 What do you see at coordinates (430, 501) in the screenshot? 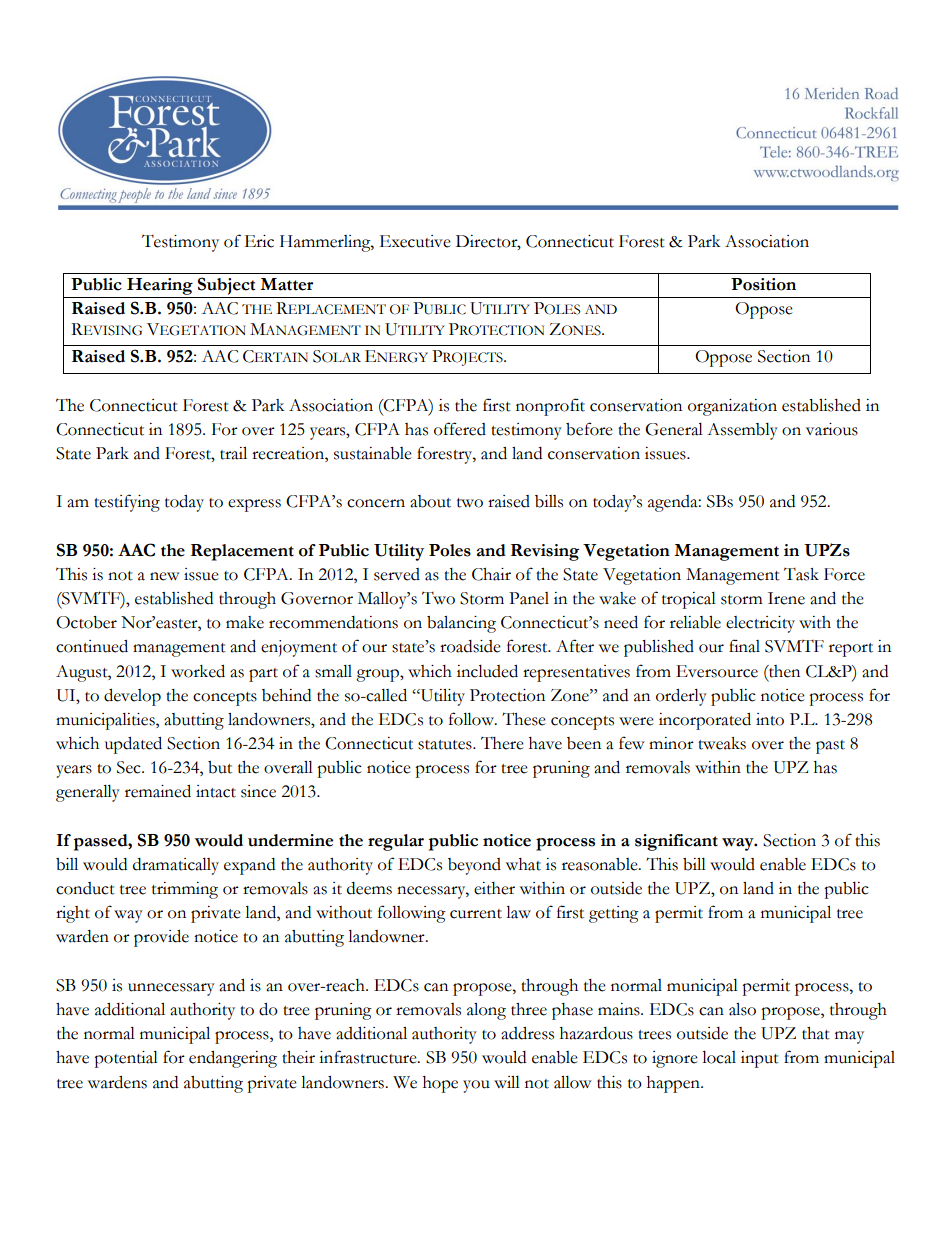
I see `about` at bounding box center [430, 501].
